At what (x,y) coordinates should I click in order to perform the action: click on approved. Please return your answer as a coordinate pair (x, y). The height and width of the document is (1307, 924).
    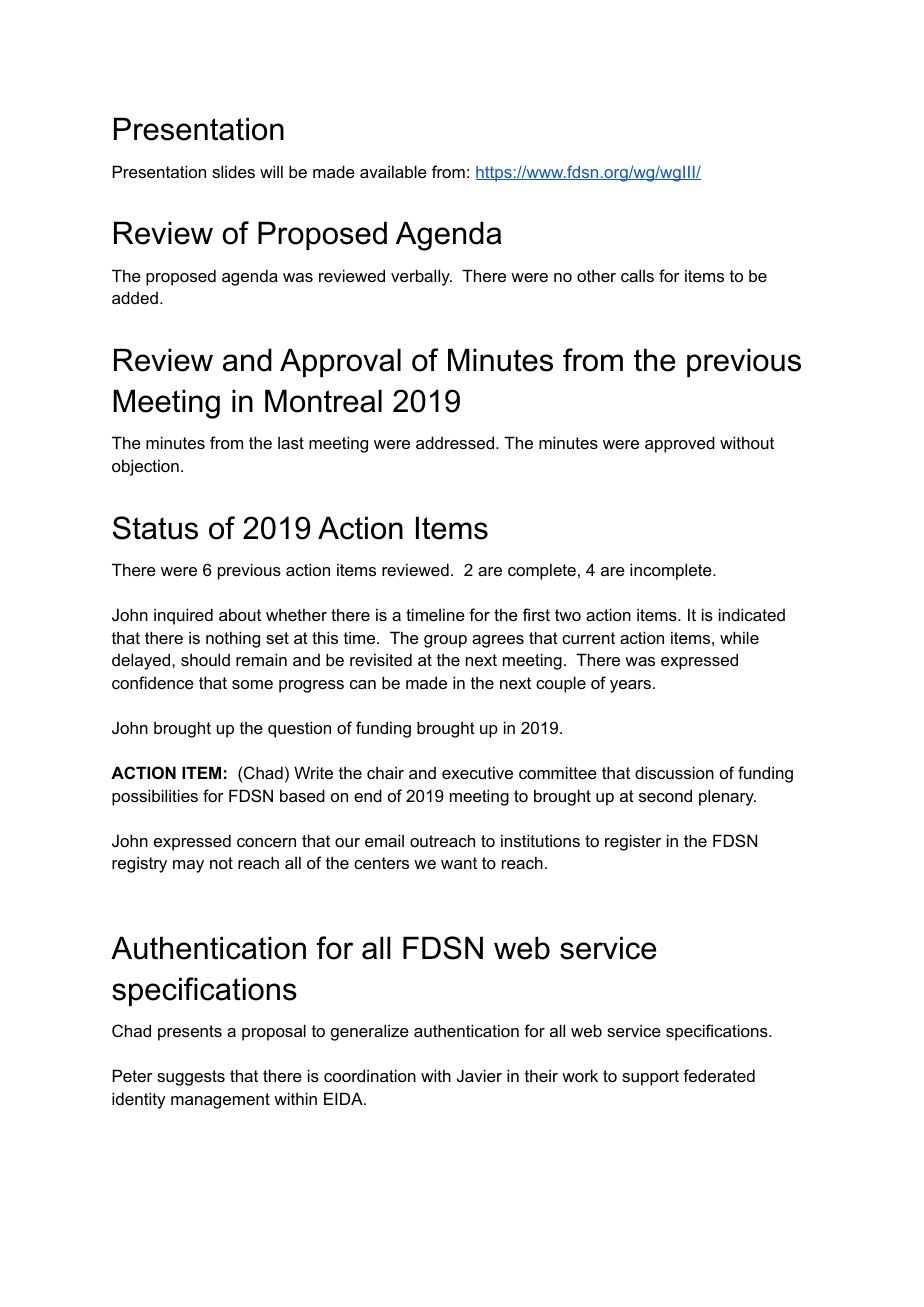
    Looking at the image, I should click on (680, 444).
